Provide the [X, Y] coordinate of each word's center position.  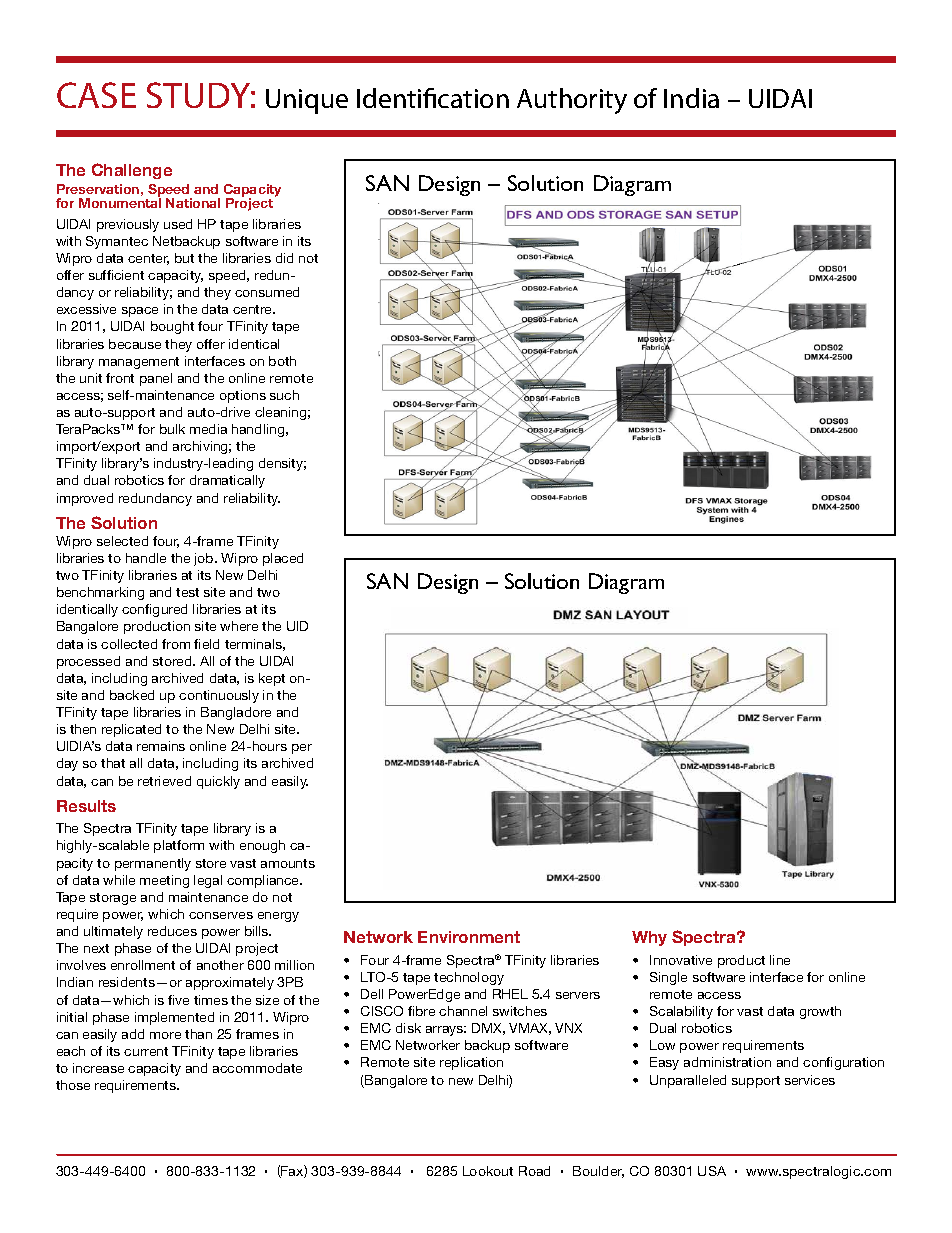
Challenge [132, 171]
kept [272, 679]
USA [712, 1171]
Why [649, 938]
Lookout [488, 1171]
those [73, 1085]
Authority [572, 101]
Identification [433, 98]
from [176, 644]
